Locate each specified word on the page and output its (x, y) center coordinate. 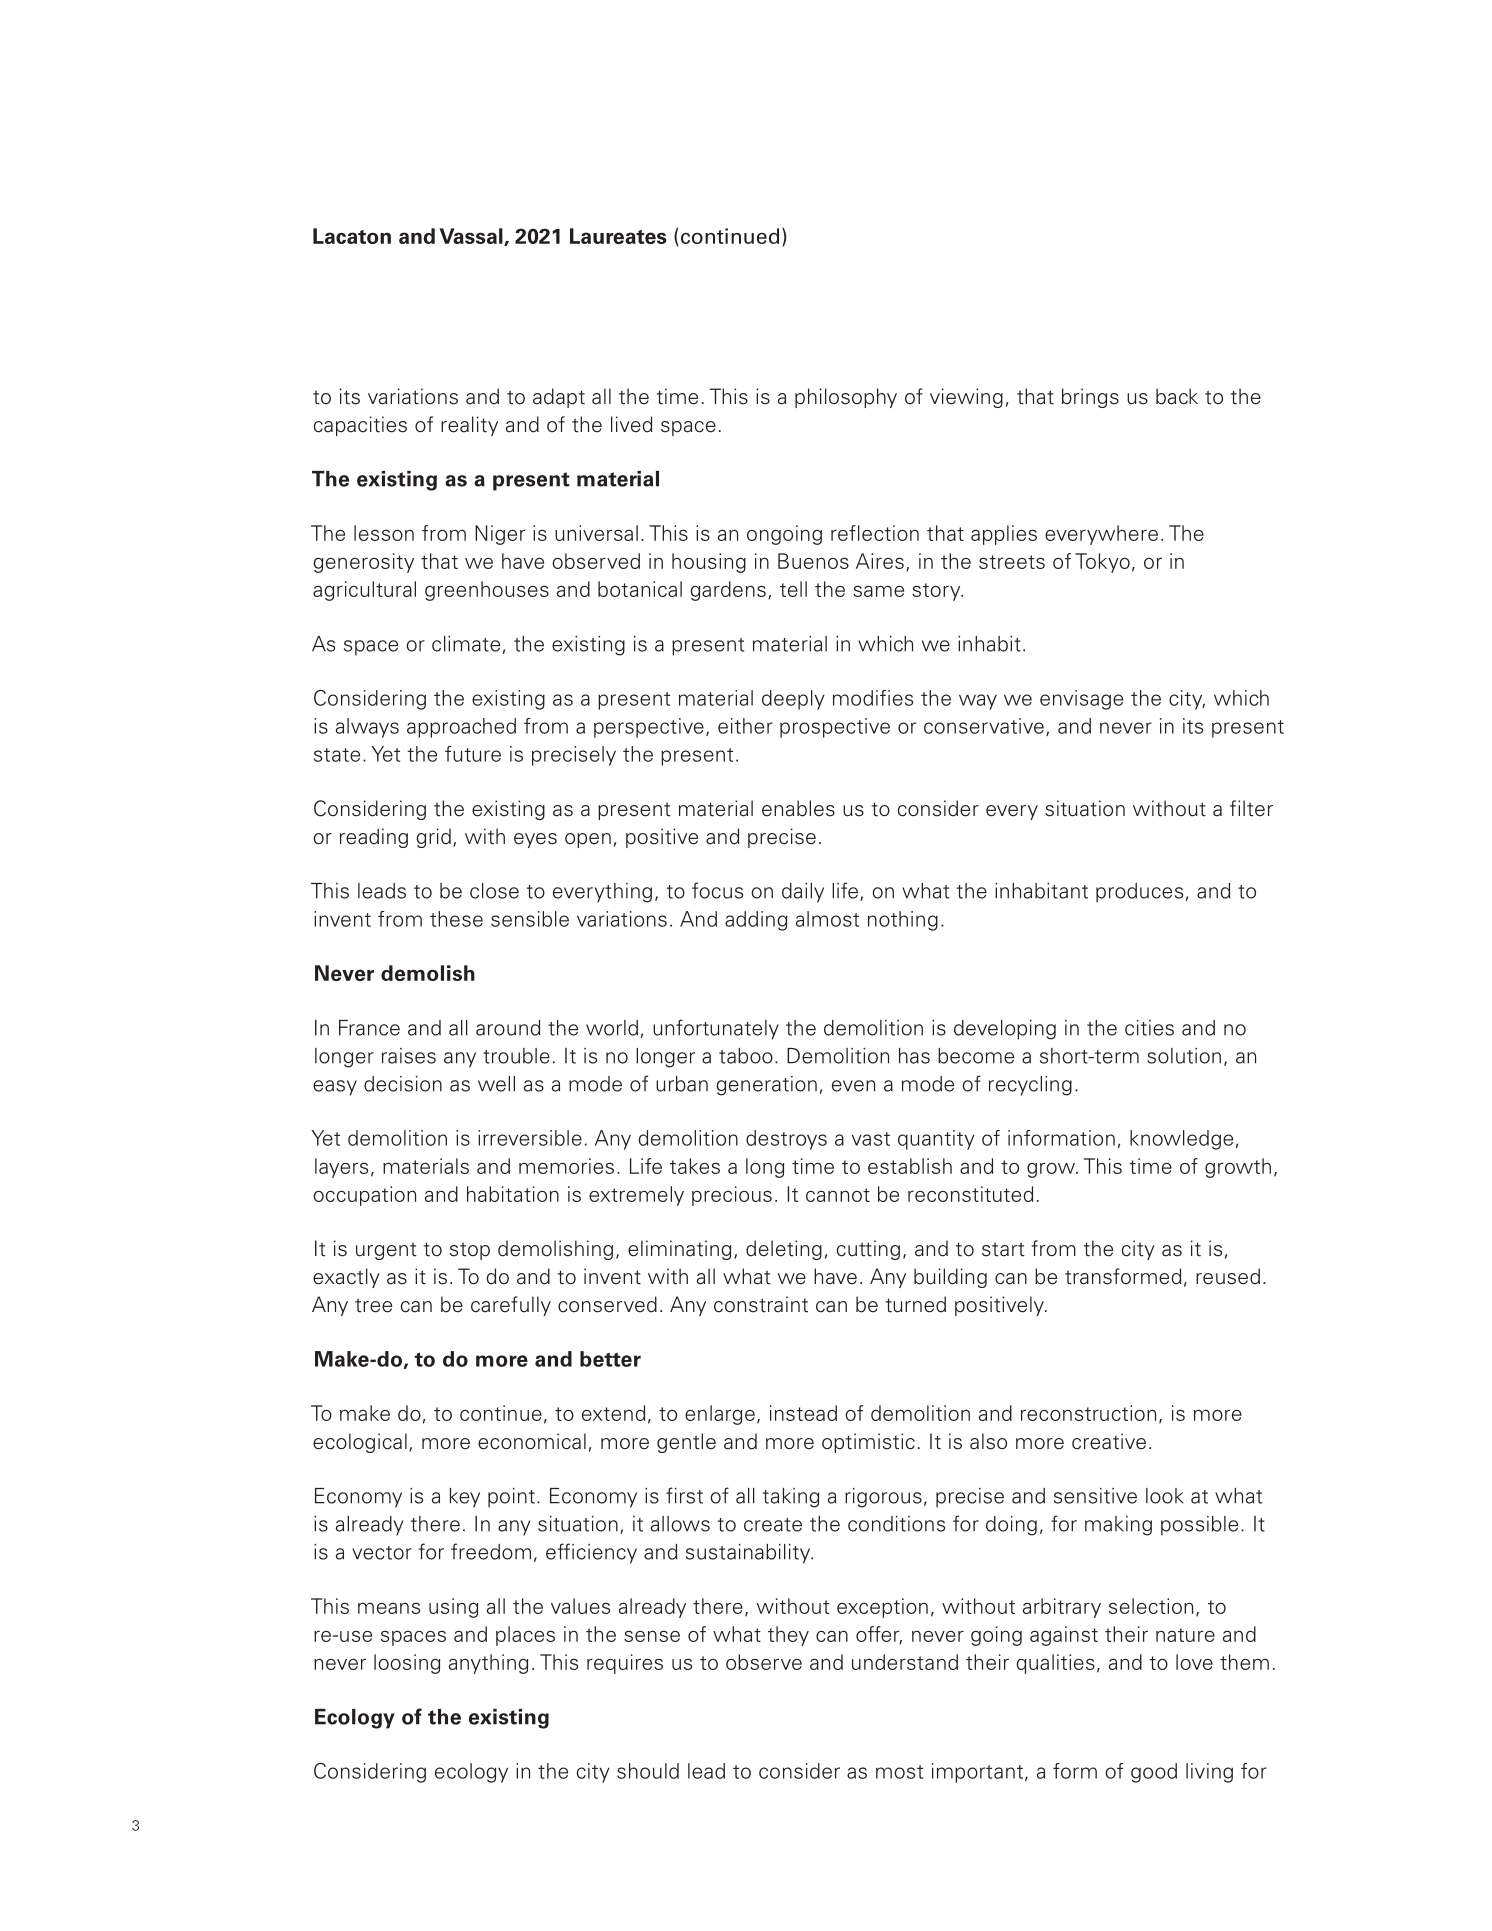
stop (470, 1251)
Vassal (472, 237)
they (788, 1636)
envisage (1081, 700)
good (1154, 1773)
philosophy (846, 398)
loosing (407, 1664)
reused (1228, 1276)
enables (798, 808)
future (473, 754)
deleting (784, 1250)
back (1177, 396)
